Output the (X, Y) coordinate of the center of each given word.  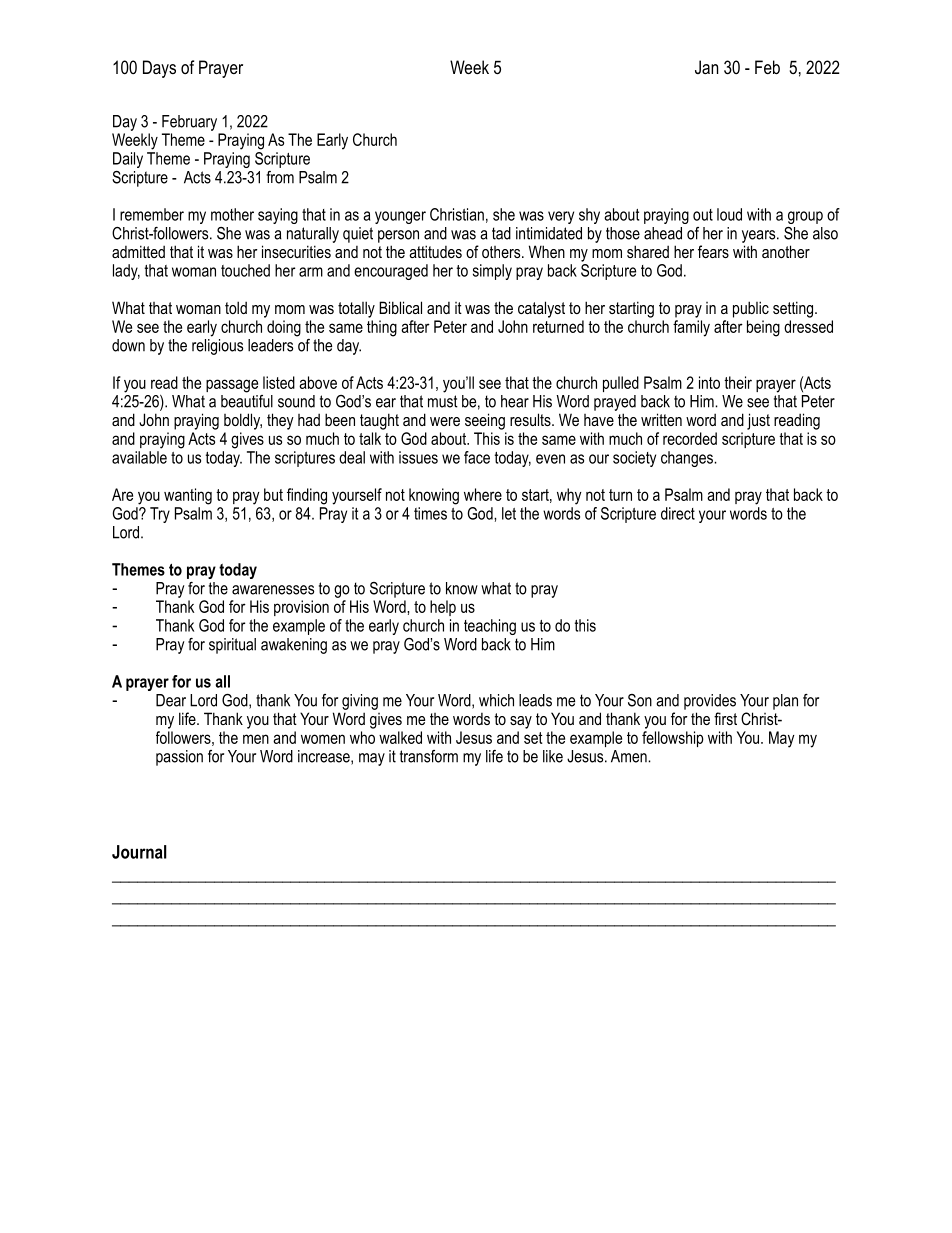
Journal (139, 852)
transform (429, 756)
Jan (706, 67)
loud (729, 214)
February (189, 123)
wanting (188, 496)
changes (688, 459)
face (477, 457)
